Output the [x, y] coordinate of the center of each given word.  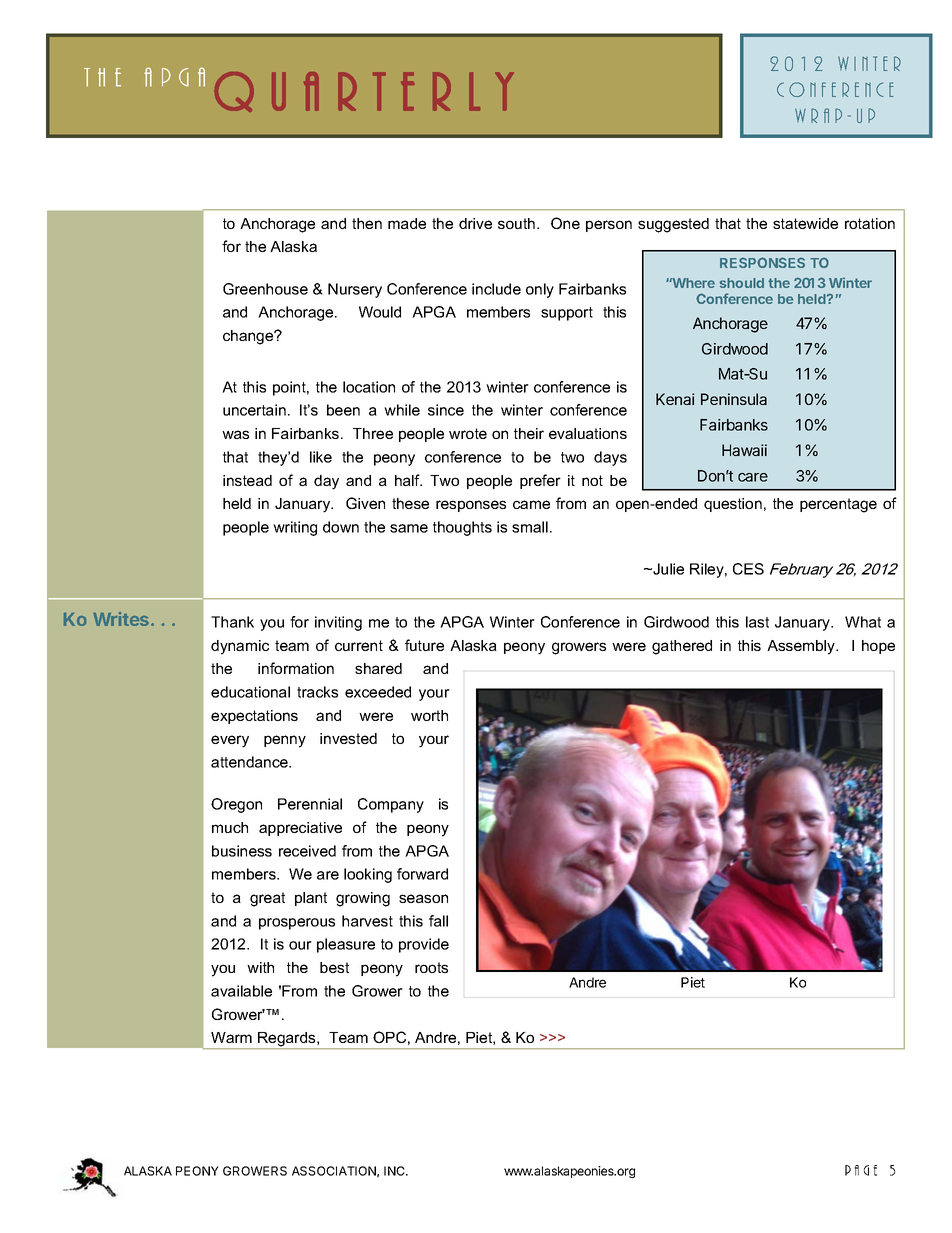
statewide [805, 223]
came [531, 504]
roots [431, 967]
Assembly [802, 647]
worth [429, 715]
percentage [838, 505]
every [230, 741]
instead [247, 480]
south [518, 223]
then [367, 223]
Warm [231, 1037]
